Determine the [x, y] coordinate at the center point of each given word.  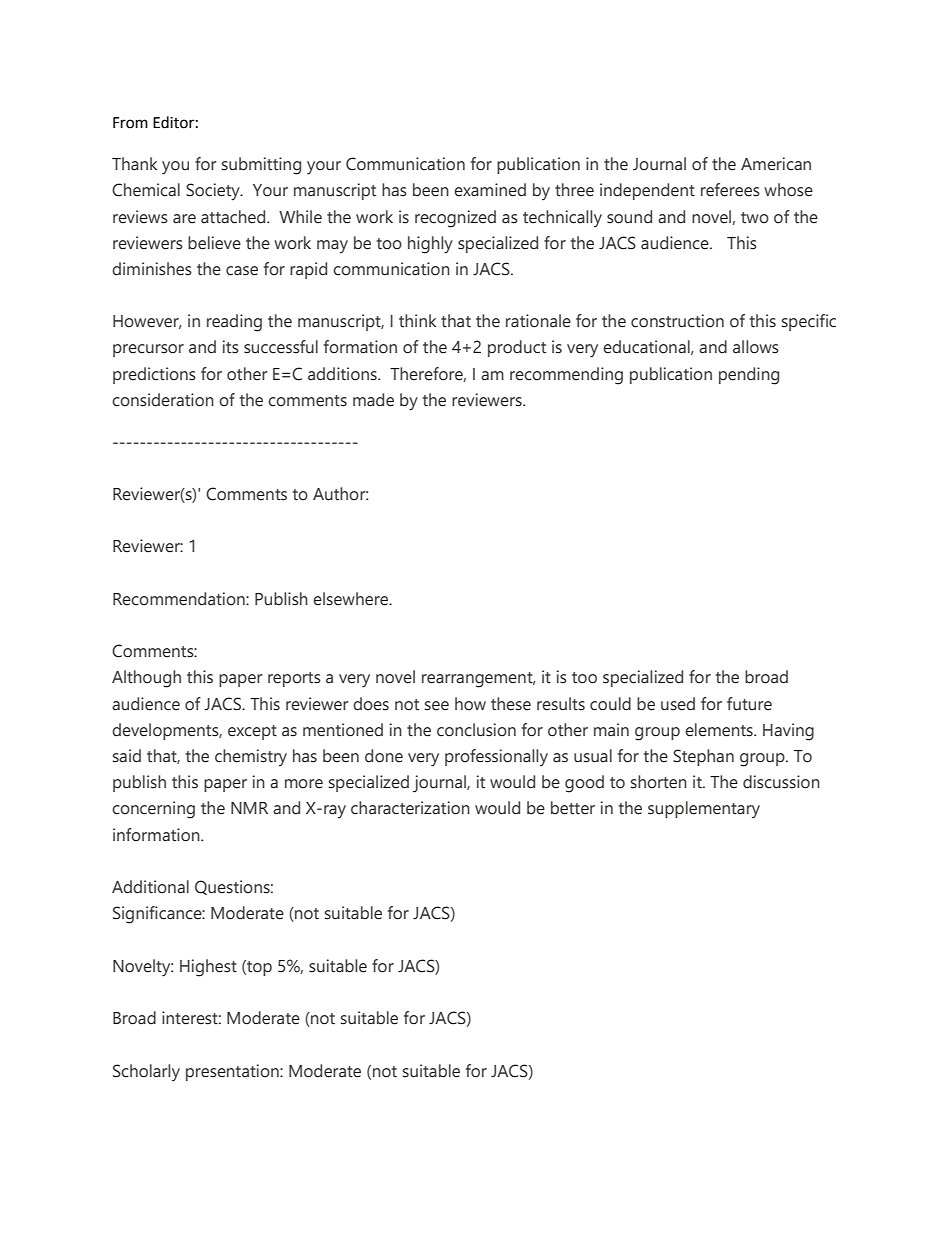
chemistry [251, 758]
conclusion [476, 730]
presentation [233, 1072]
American [776, 164]
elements [720, 730]
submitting [261, 166]
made [373, 400]
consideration [163, 400]
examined [490, 190]
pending [749, 376]
